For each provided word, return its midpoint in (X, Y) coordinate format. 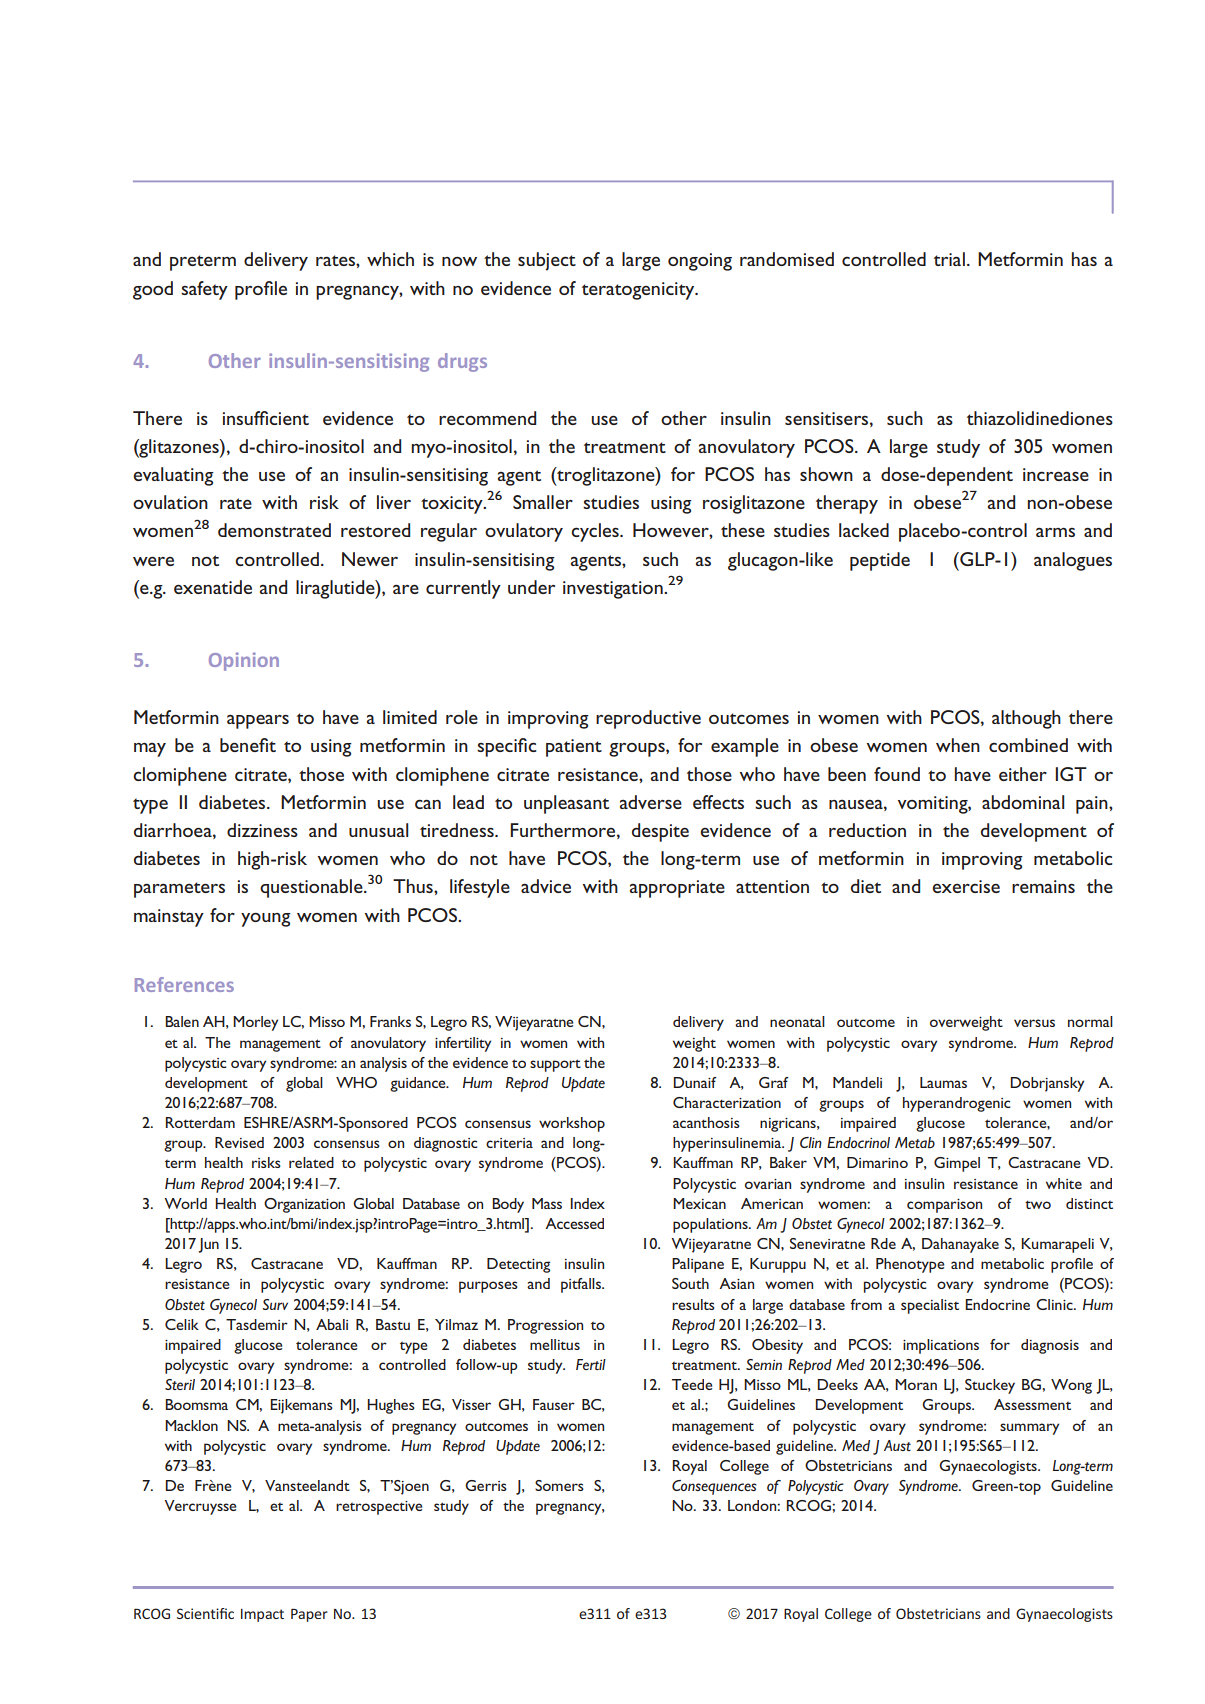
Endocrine (997, 1304)
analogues (1073, 561)
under (531, 587)
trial (949, 259)
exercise (966, 886)
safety (204, 290)
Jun (208, 1245)
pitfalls (582, 1285)
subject (547, 261)
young (266, 920)
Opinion (244, 661)
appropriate (677, 889)
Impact (262, 1615)
